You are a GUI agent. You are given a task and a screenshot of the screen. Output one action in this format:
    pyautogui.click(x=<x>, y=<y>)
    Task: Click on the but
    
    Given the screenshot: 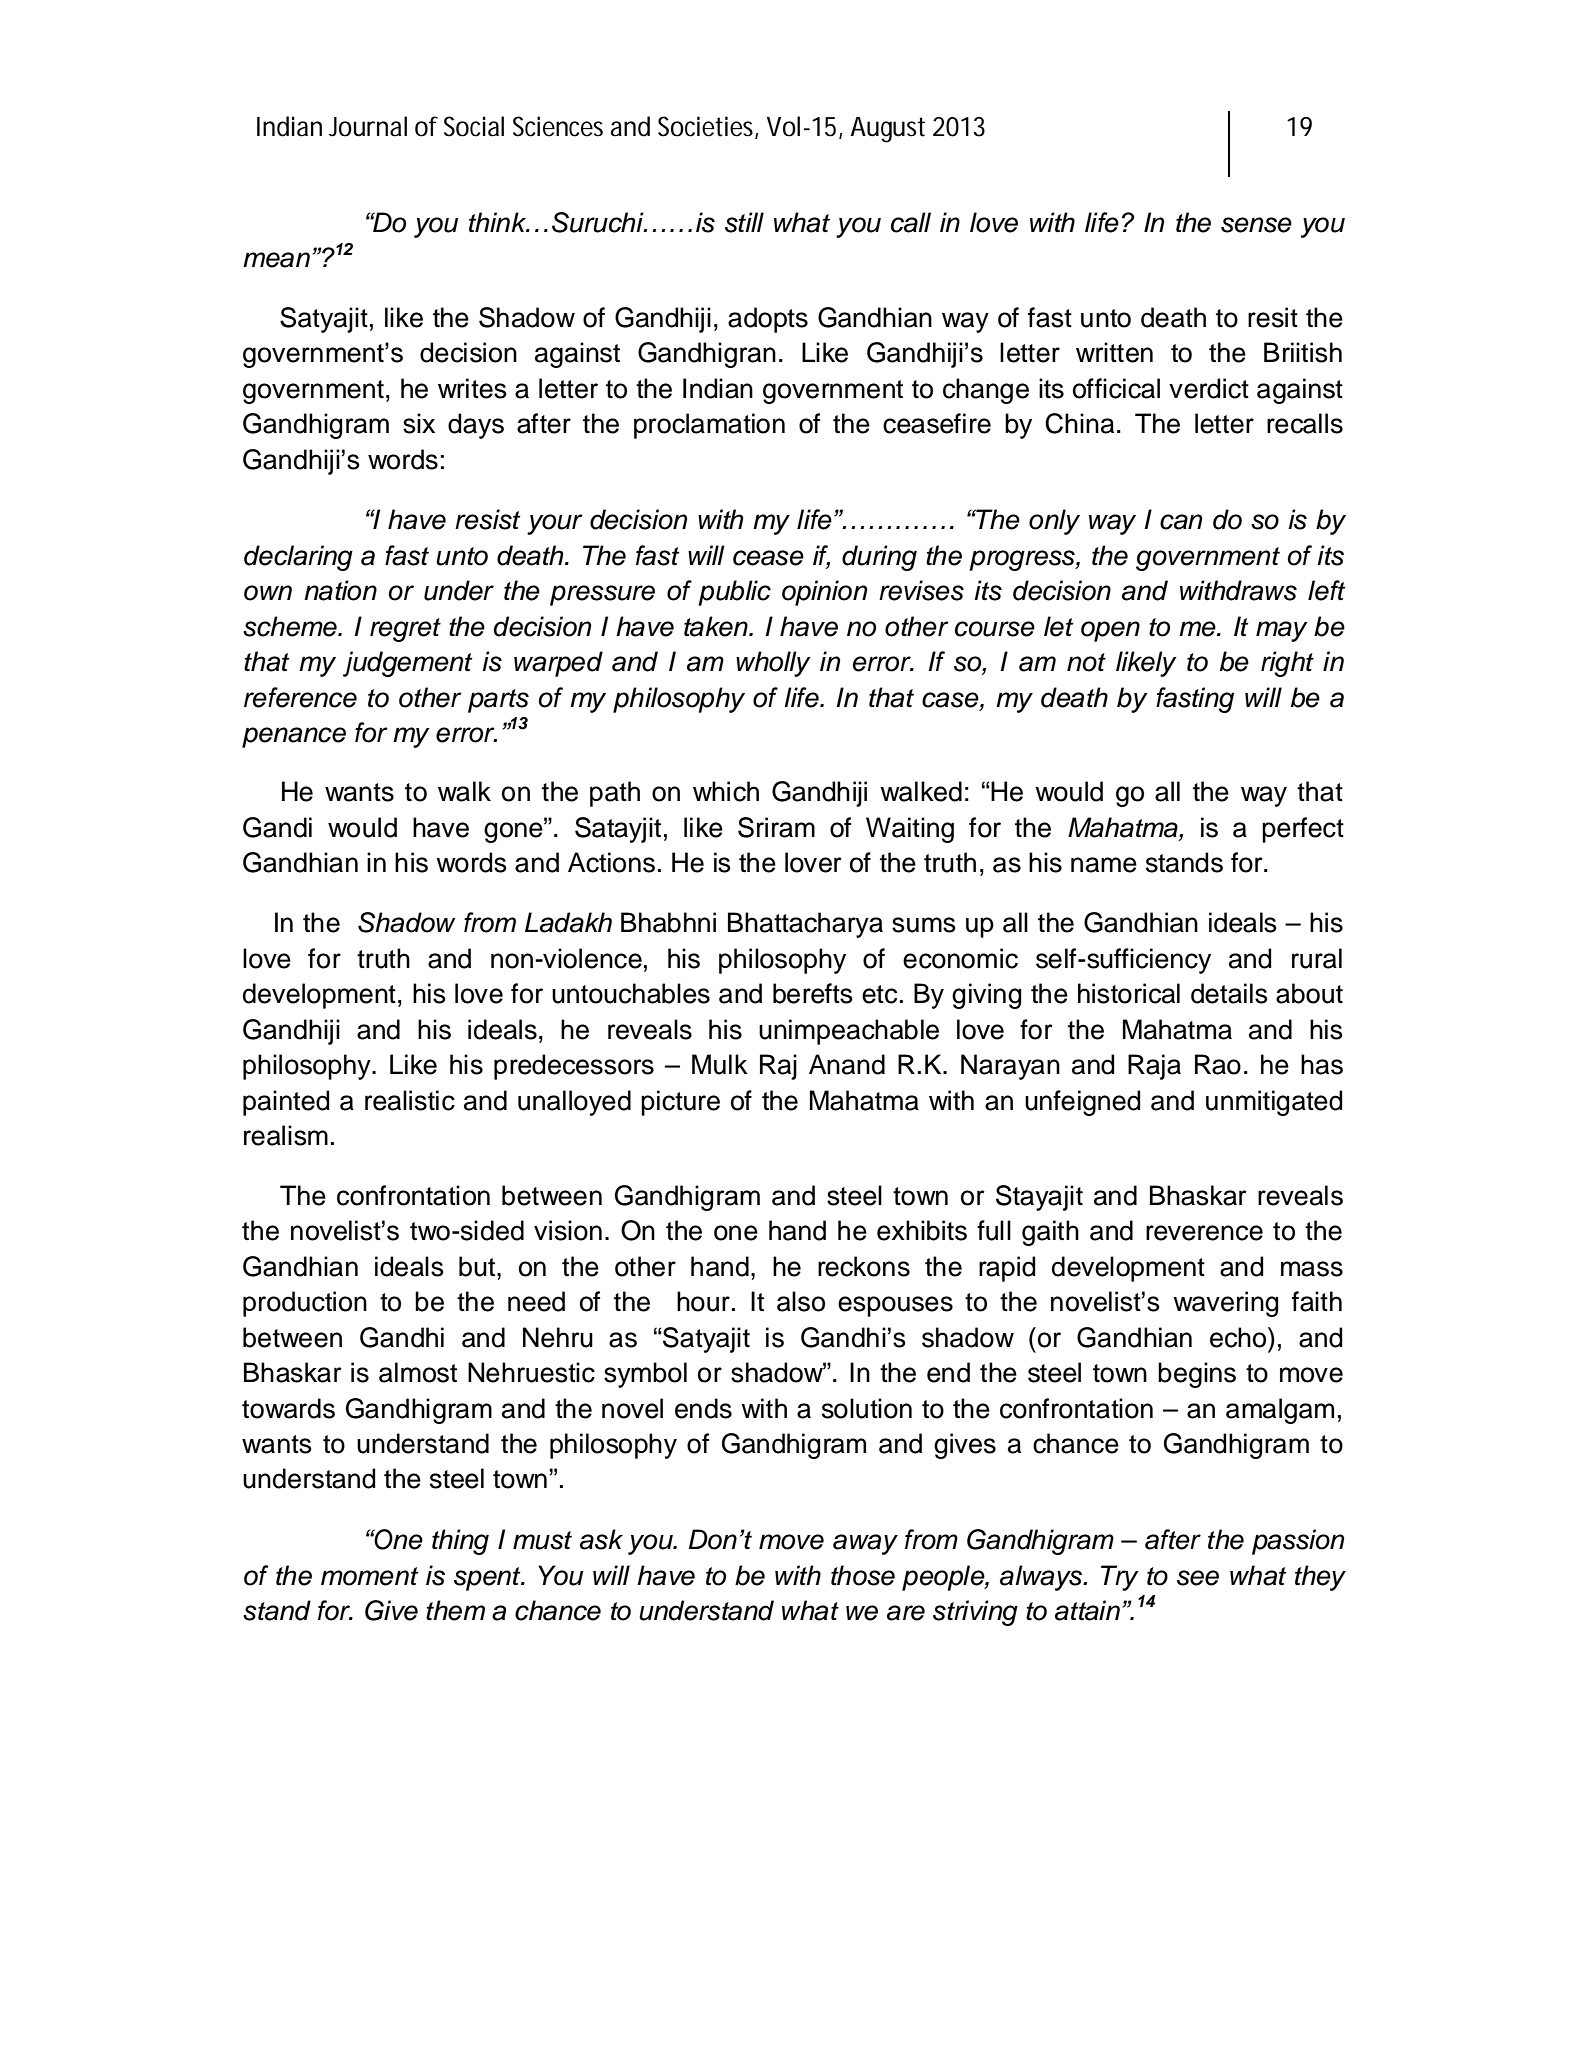 What is the action you would take?
    pyautogui.click(x=478, y=1266)
